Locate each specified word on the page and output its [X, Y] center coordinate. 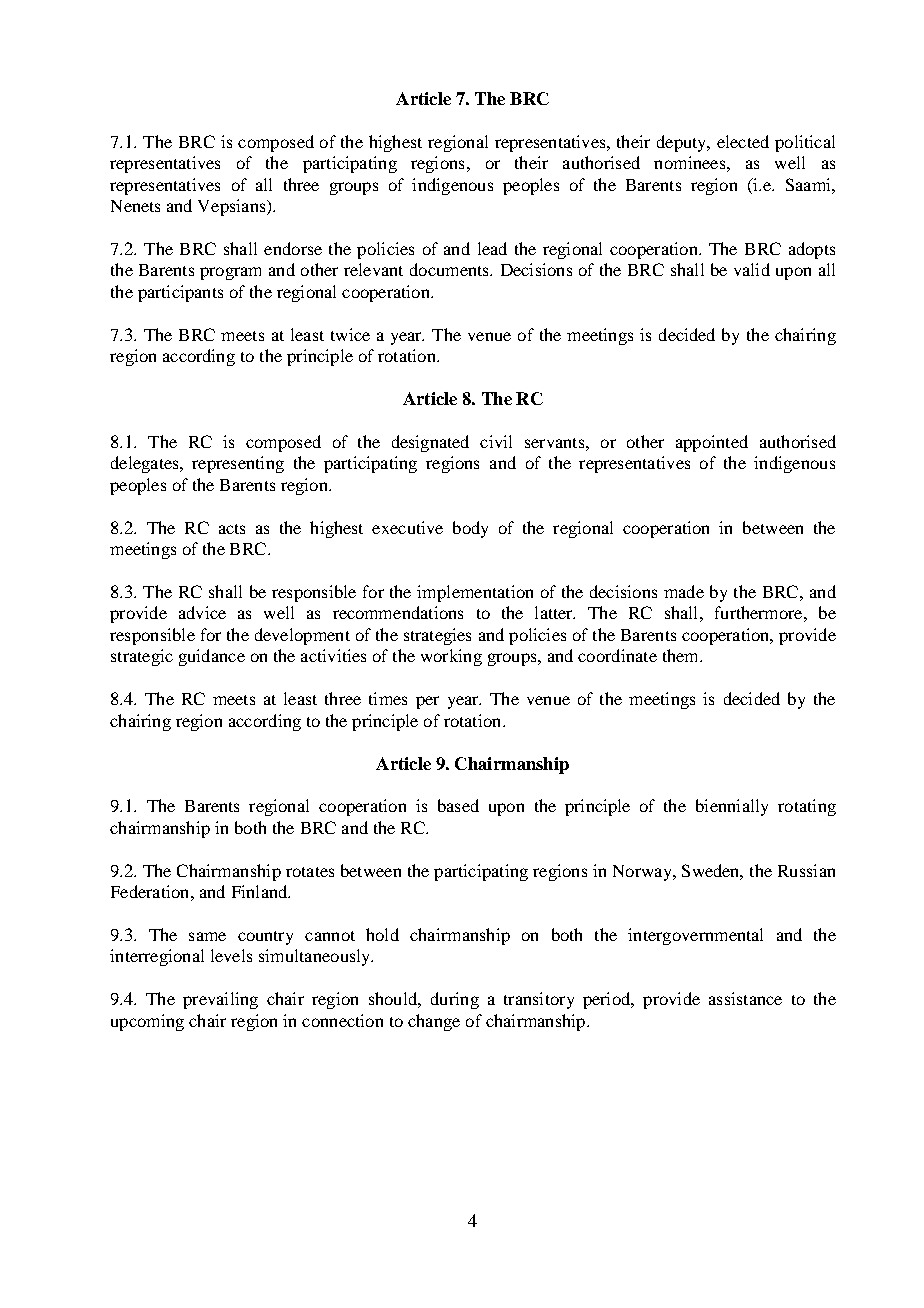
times [388, 698]
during [455, 1000]
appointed [712, 443]
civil [496, 441]
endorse [293, 248]
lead [492, 248]
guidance [212, 657]
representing [238, 464]
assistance [745, 998]
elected [743, 141]
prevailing [220, 1000]
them [682, 655]
